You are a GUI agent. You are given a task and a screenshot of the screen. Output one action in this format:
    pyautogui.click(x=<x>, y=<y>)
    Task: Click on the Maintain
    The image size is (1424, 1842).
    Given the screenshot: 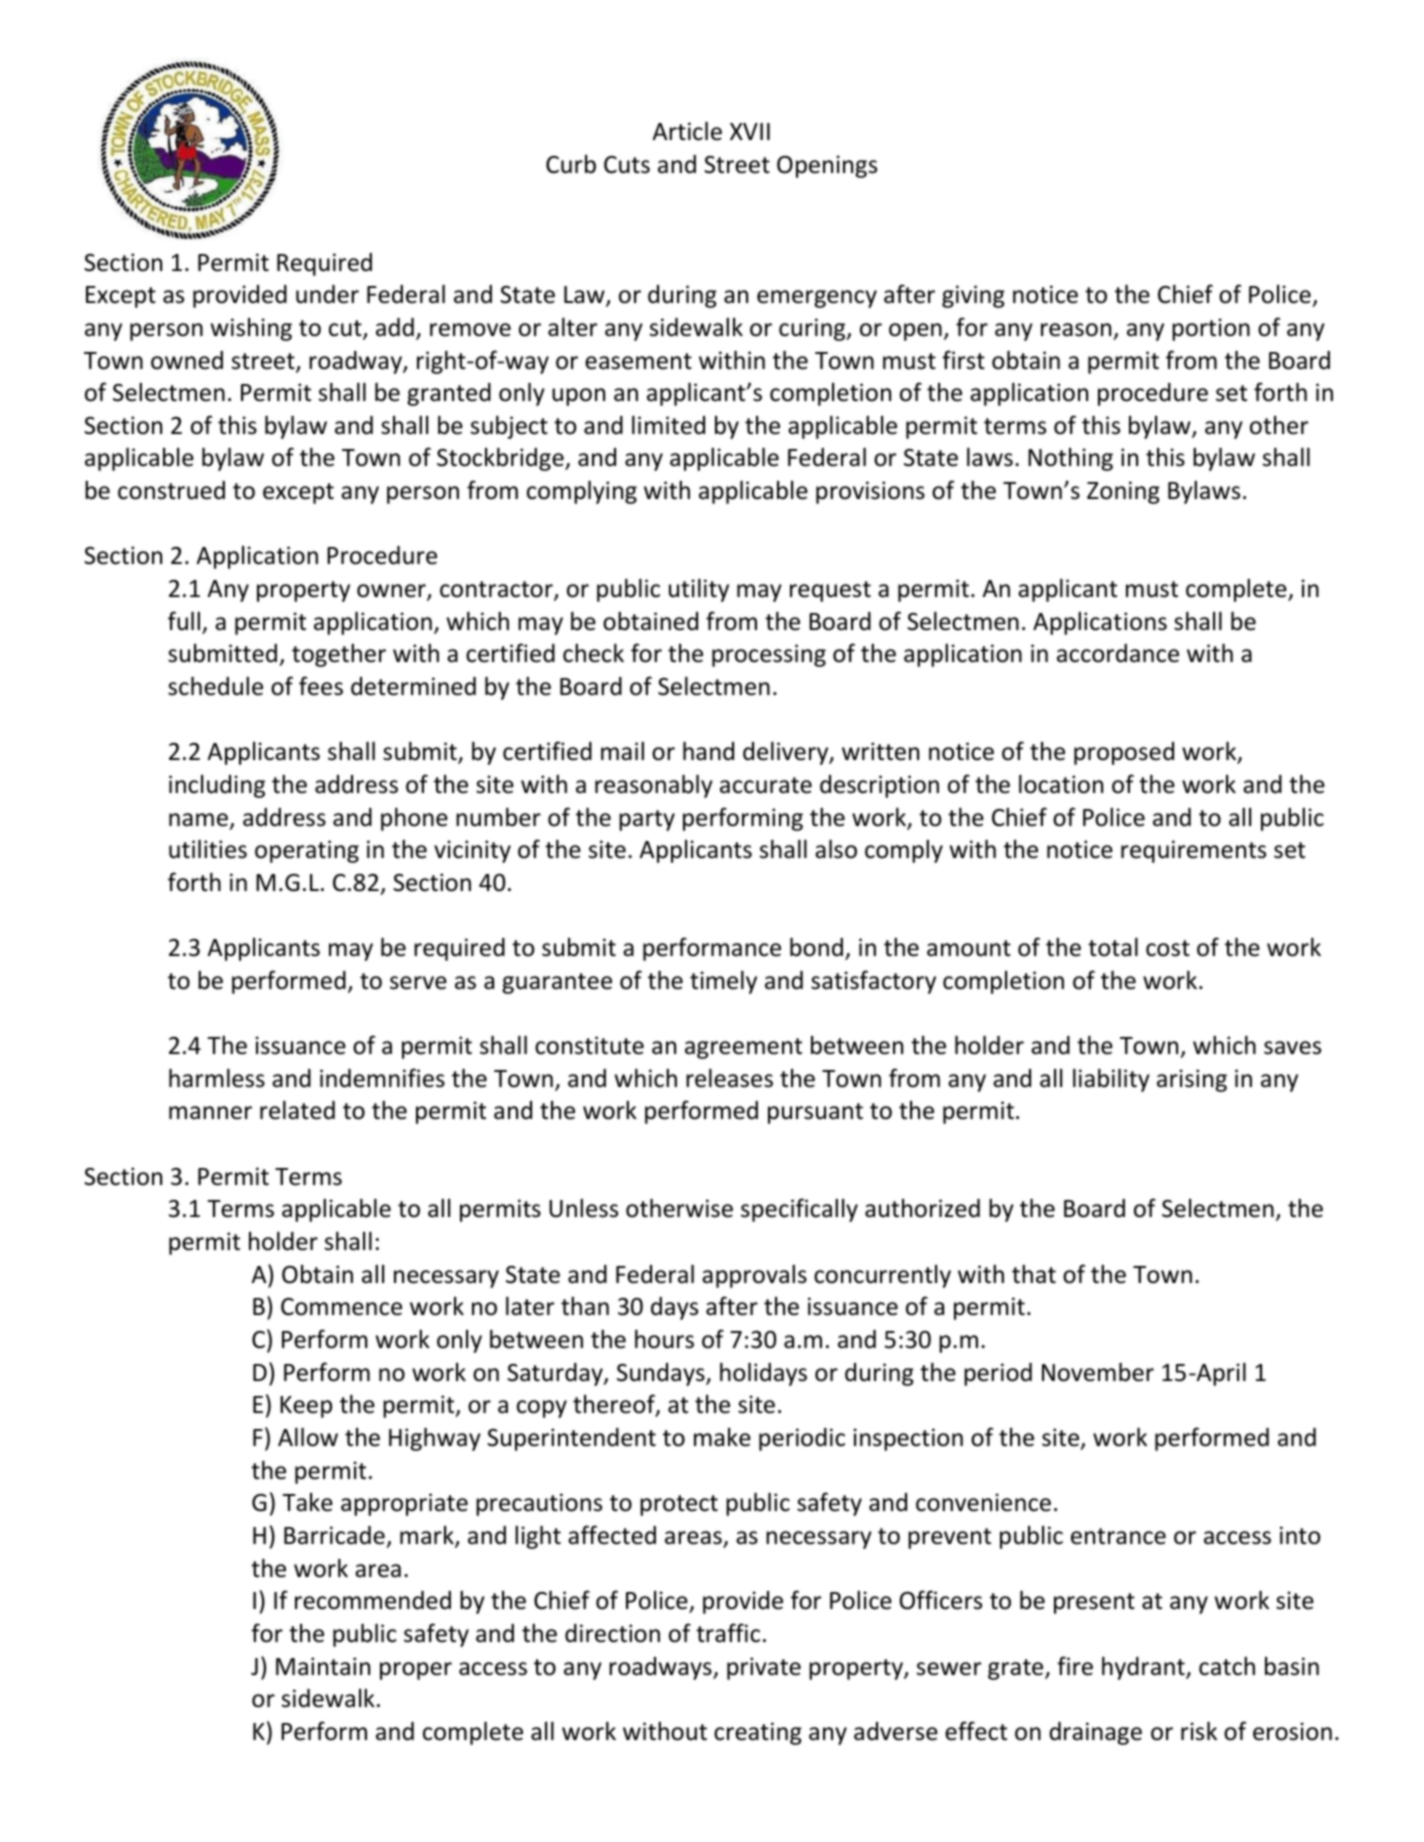 What is the action you would take?
    pyautogui.click(x=323, y=1666)
